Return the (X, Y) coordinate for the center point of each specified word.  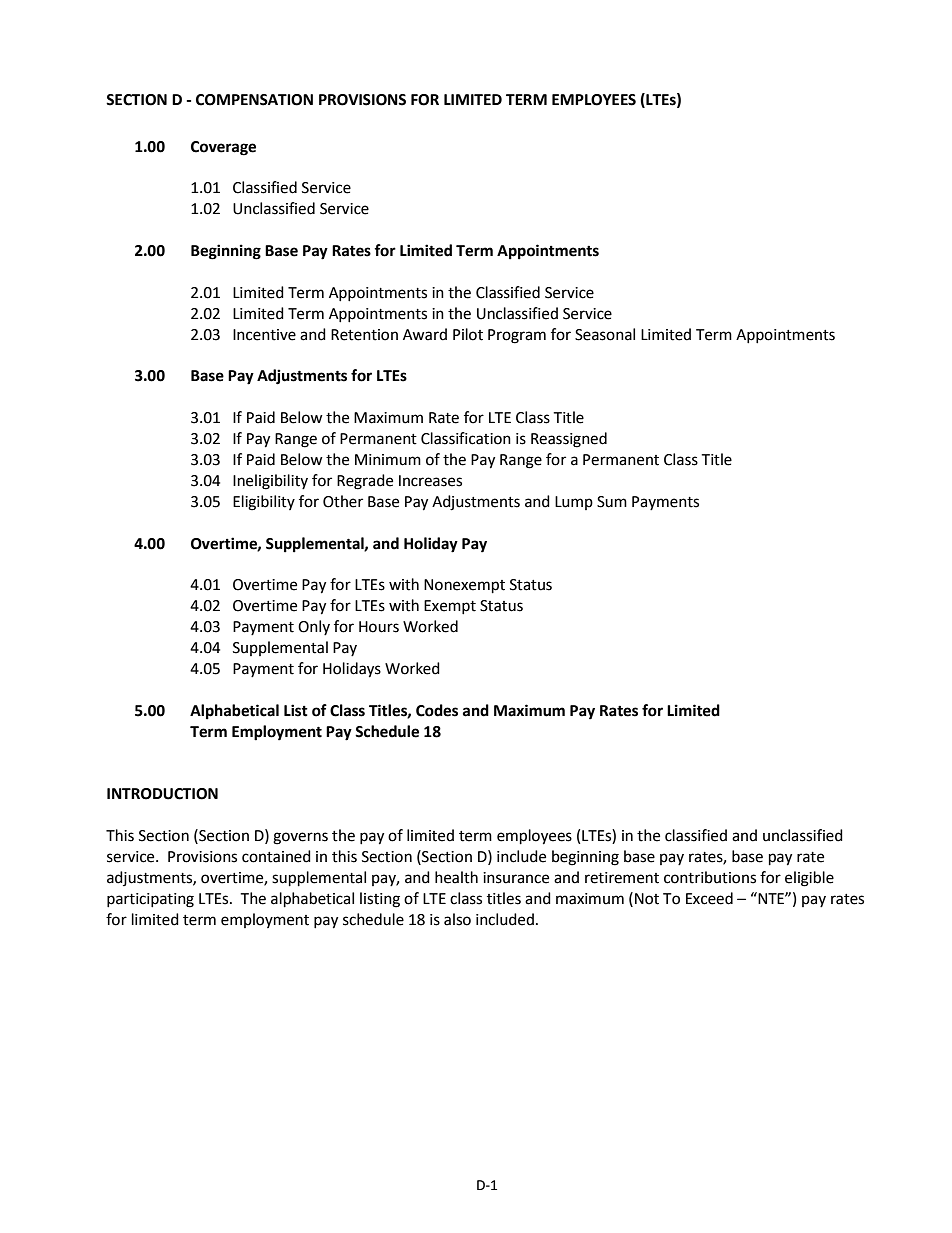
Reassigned (569, 440)
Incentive (264, 335)
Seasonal (605, 334)
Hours (379, 627)
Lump (574, 503)
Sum (612, 502)
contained (276, 856)
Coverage (223, 148)
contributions (710, 877)
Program (517, 336)
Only (314, 627)
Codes (437, 710)
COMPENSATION (254, 100)
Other (343, 501)
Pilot (468, 334)
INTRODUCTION (162, 794)
